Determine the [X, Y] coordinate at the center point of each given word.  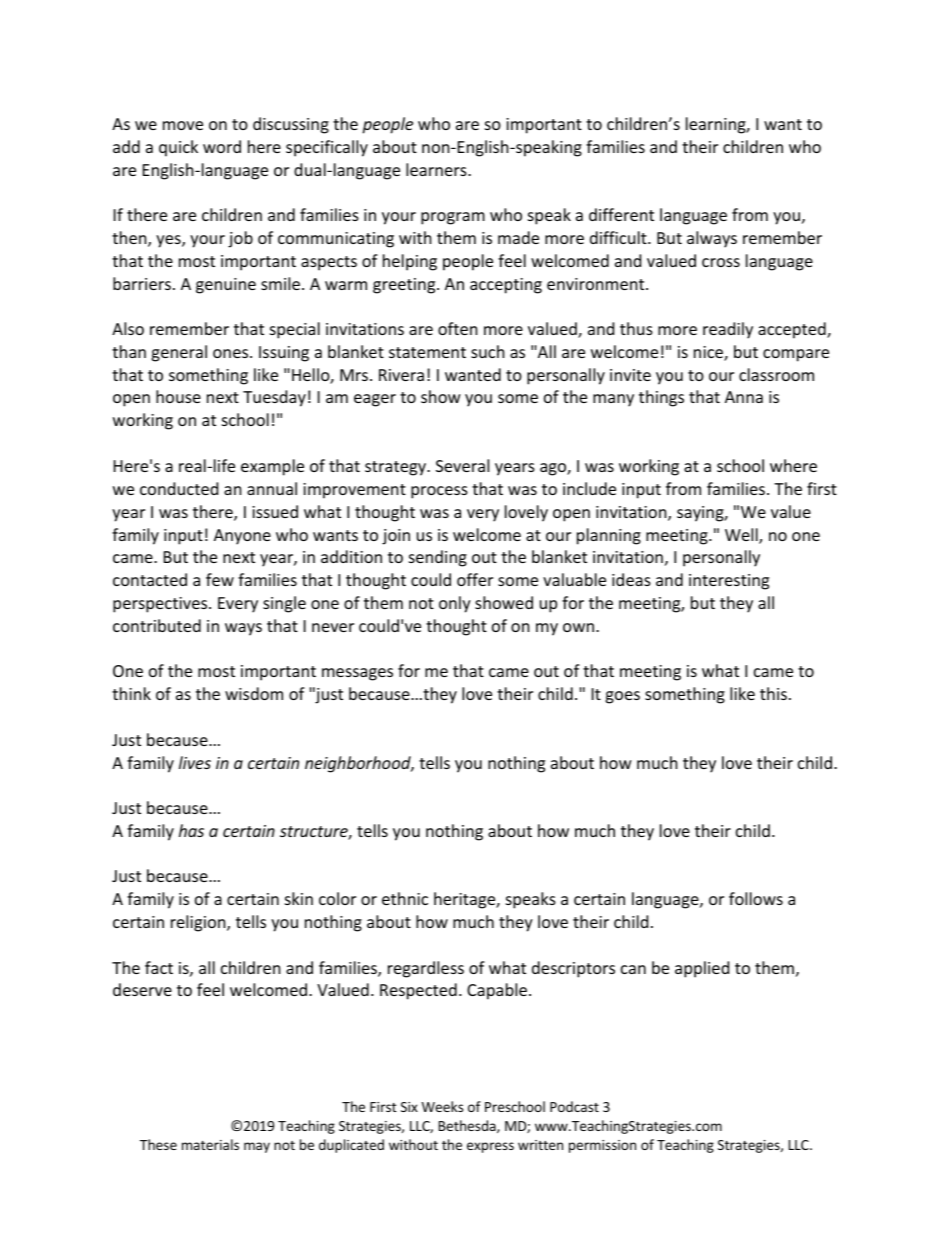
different [621, 214]
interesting [729, 582]
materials [210, 1144]
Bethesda [468, 1126]
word [222, 146]
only [455, 604]
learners [437, 169]
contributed [157, 625]
